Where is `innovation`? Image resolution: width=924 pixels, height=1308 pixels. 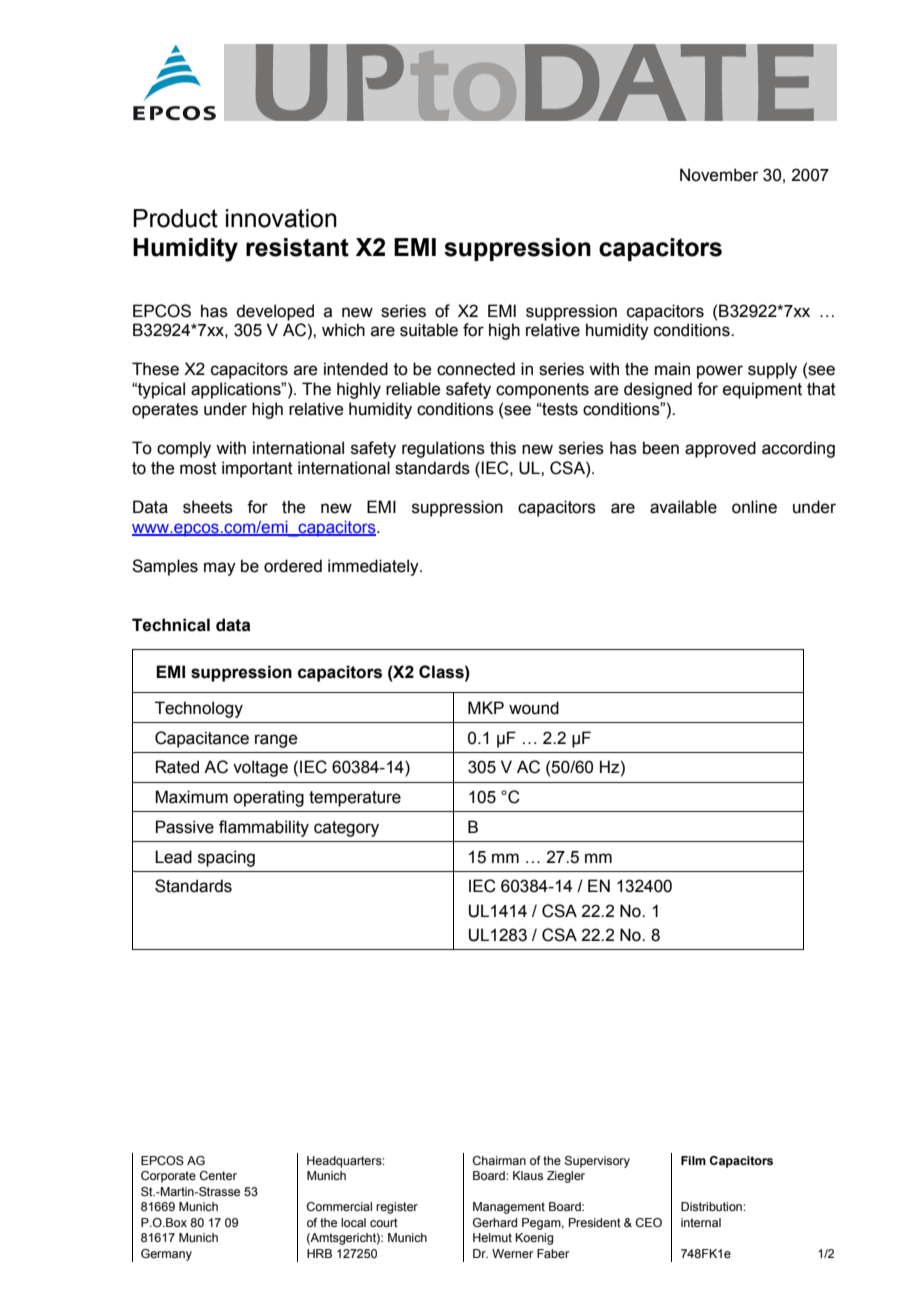 innovation is located at coordinates (281, 218).
